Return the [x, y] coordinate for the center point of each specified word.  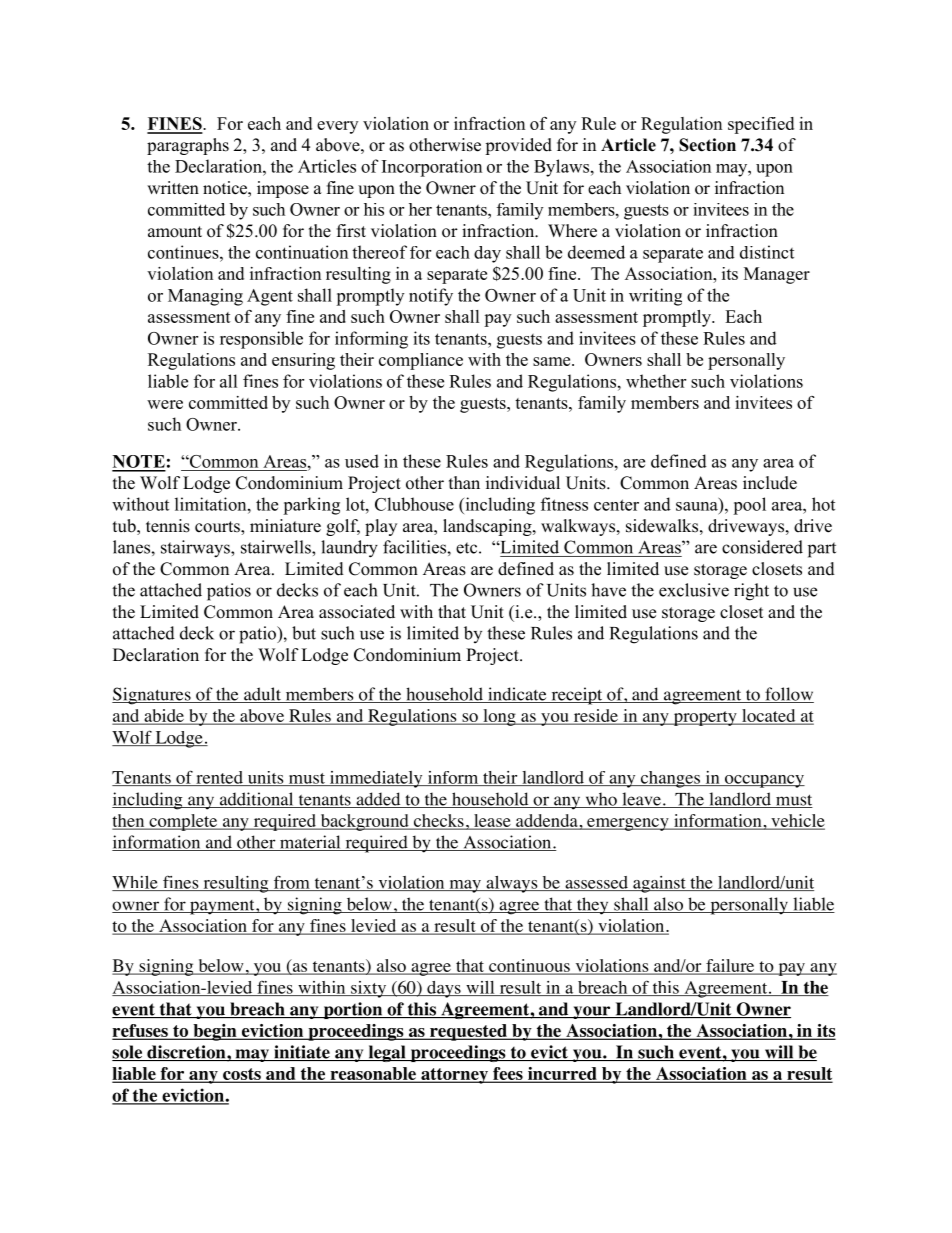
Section [707, 145]
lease [492, 822]
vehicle [797, 822]
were [165, 404]
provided [518, 146]
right [751, 592]
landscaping [488, 527]
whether [656, 381]
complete [183, 822]
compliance [421, 361]
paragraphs [188, 146]
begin [215, 1032]
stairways [196, 549]
